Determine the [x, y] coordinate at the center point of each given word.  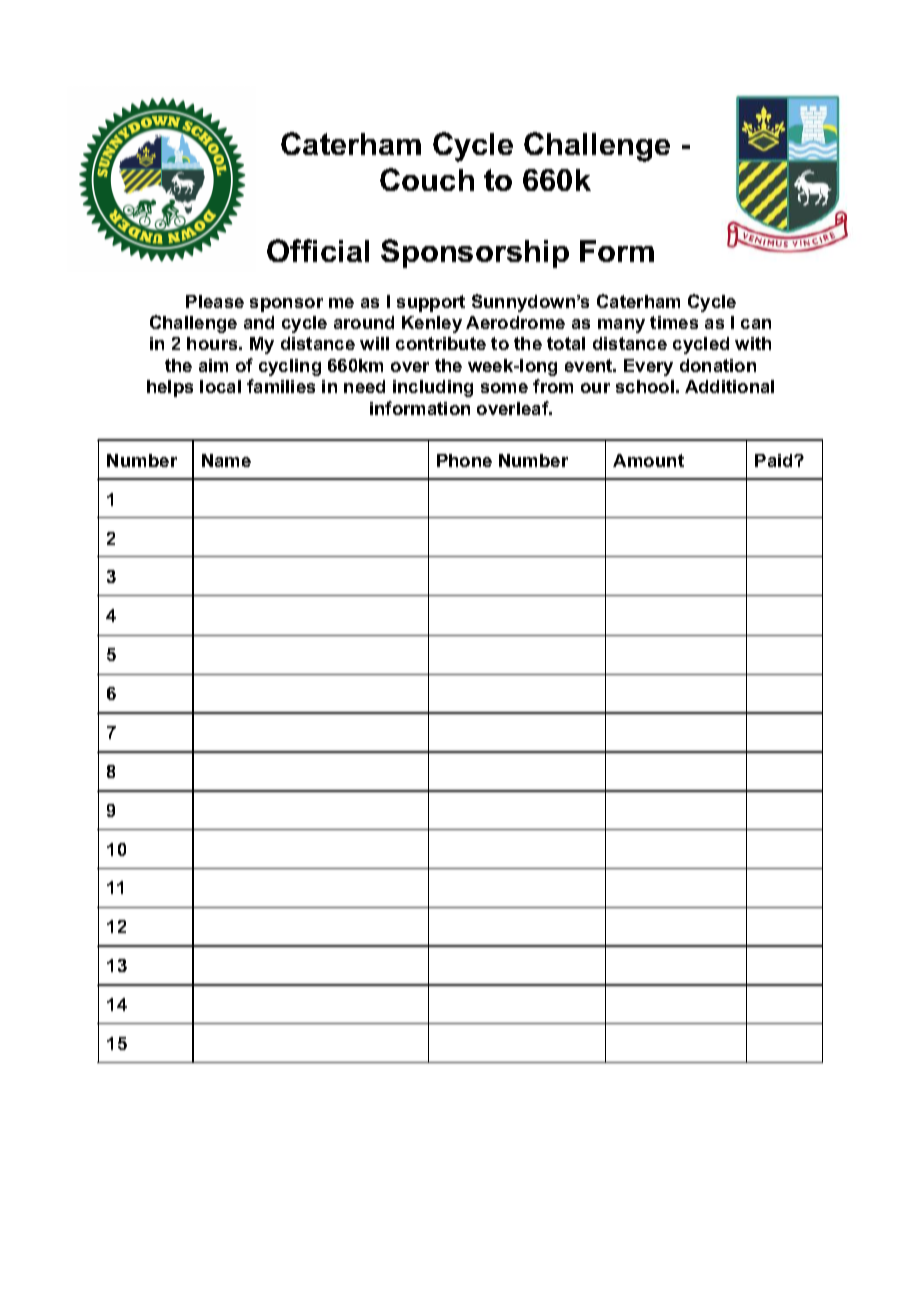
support [431, 303]
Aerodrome [515, 322]
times [674, 322]
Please [215, 301]
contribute [441, 343]
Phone [464, 460]
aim [213, 365]
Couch [427, 179]
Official [318, 250]
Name [226, 460]
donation [718, 365]
